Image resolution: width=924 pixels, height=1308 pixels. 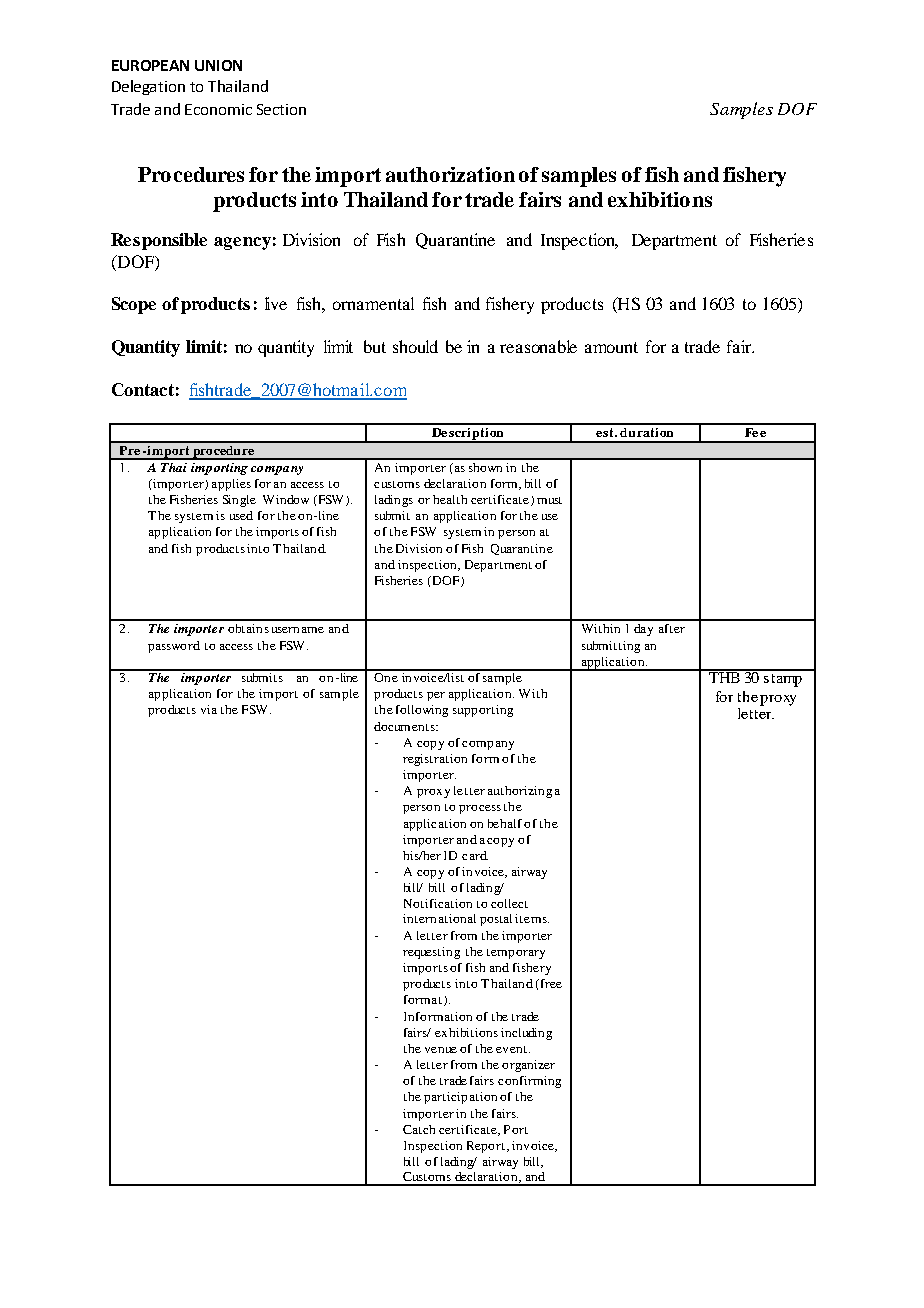 What do you see at coordinates (218, 109) in the document?
I see `Economic` at bounding box center [218, 109].
